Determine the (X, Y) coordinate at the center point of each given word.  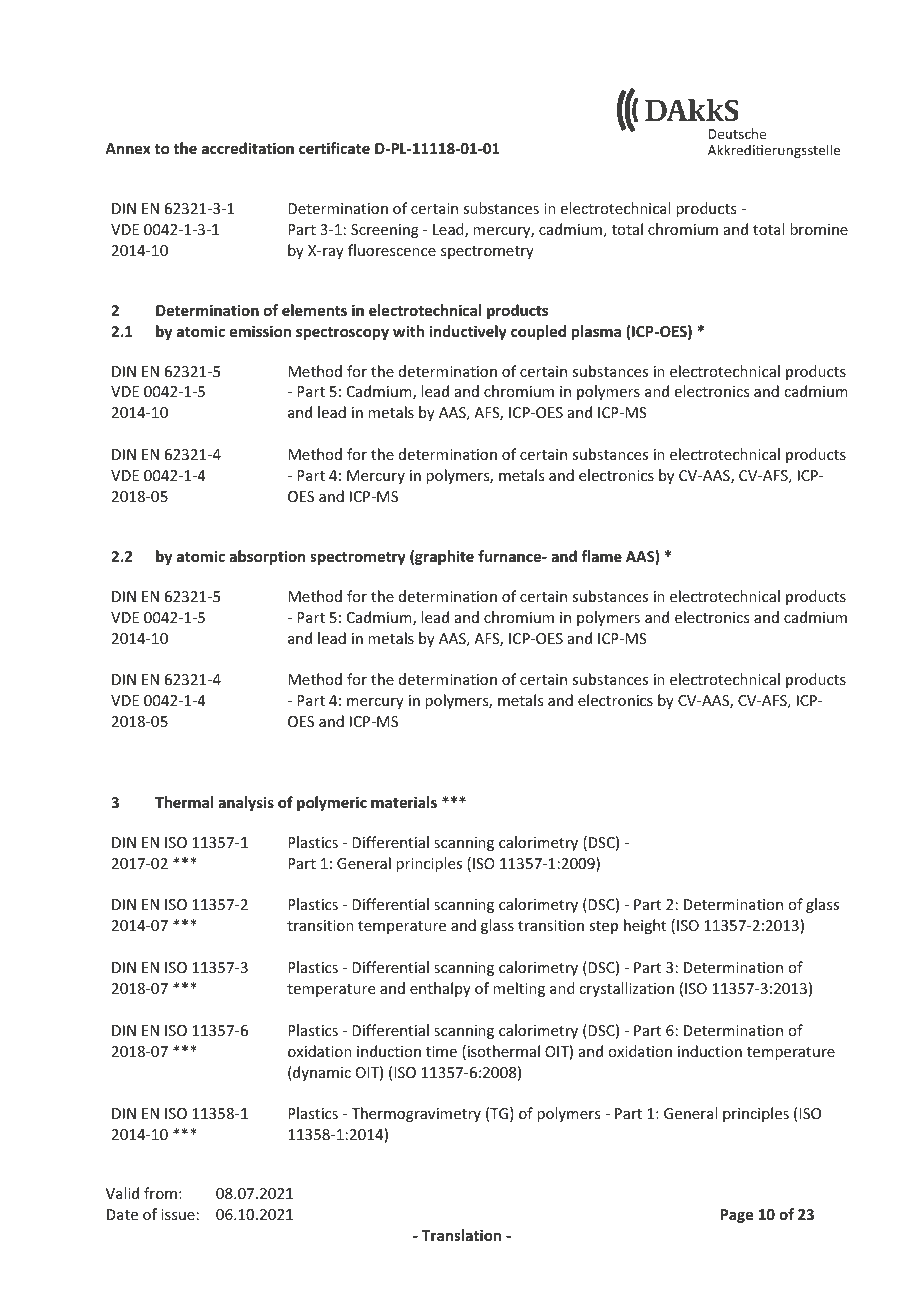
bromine (819, 229)
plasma (596, 332)
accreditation (248, 148)
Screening (385, 231)
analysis (246, 803)
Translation (461, 1235)
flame (601, 556)
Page (736, 1216)
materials (404, 802)
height (645, 926)
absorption (267, 557)
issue (178, 1214)
